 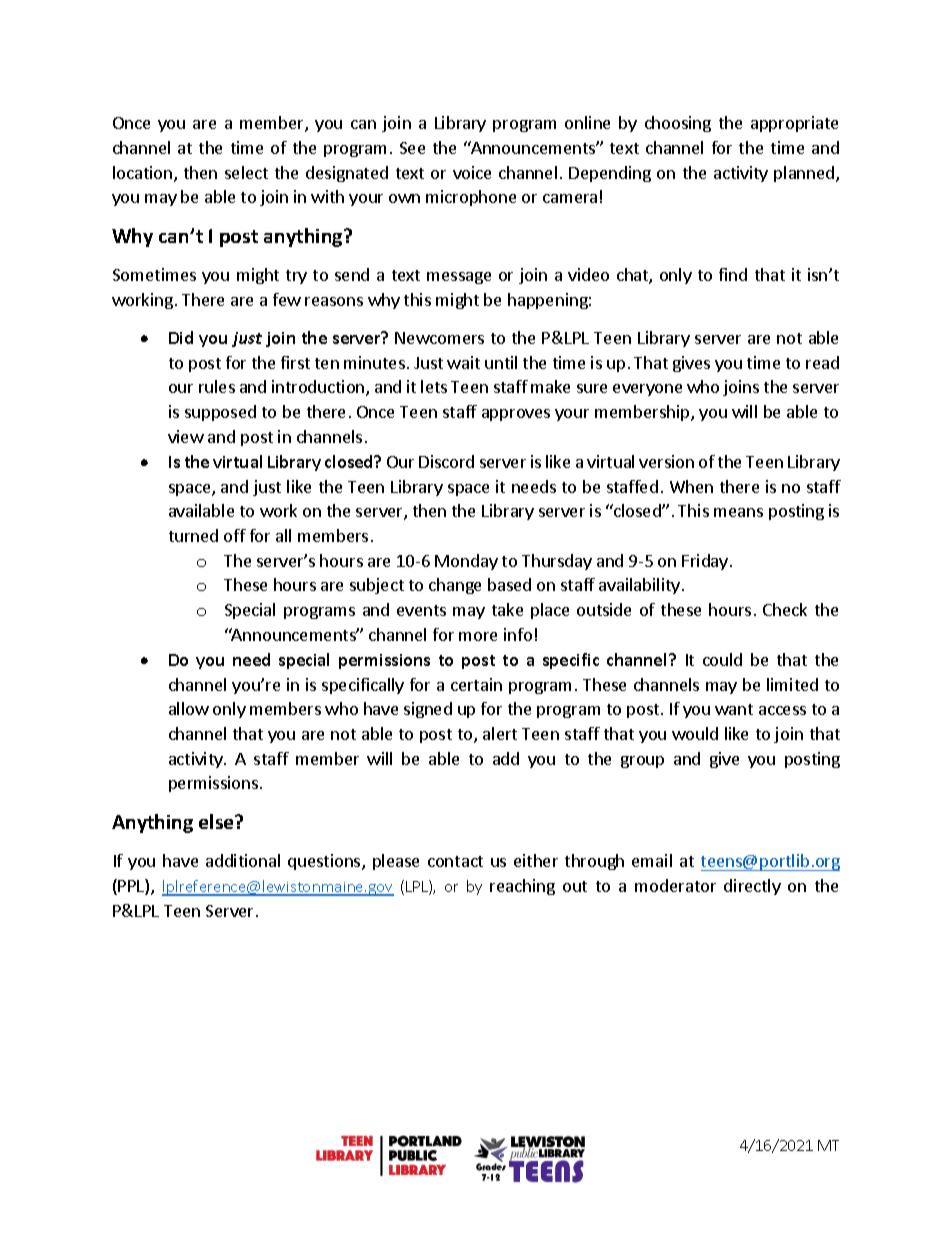 I want to click on Discord, so click(x=446, y=461).
